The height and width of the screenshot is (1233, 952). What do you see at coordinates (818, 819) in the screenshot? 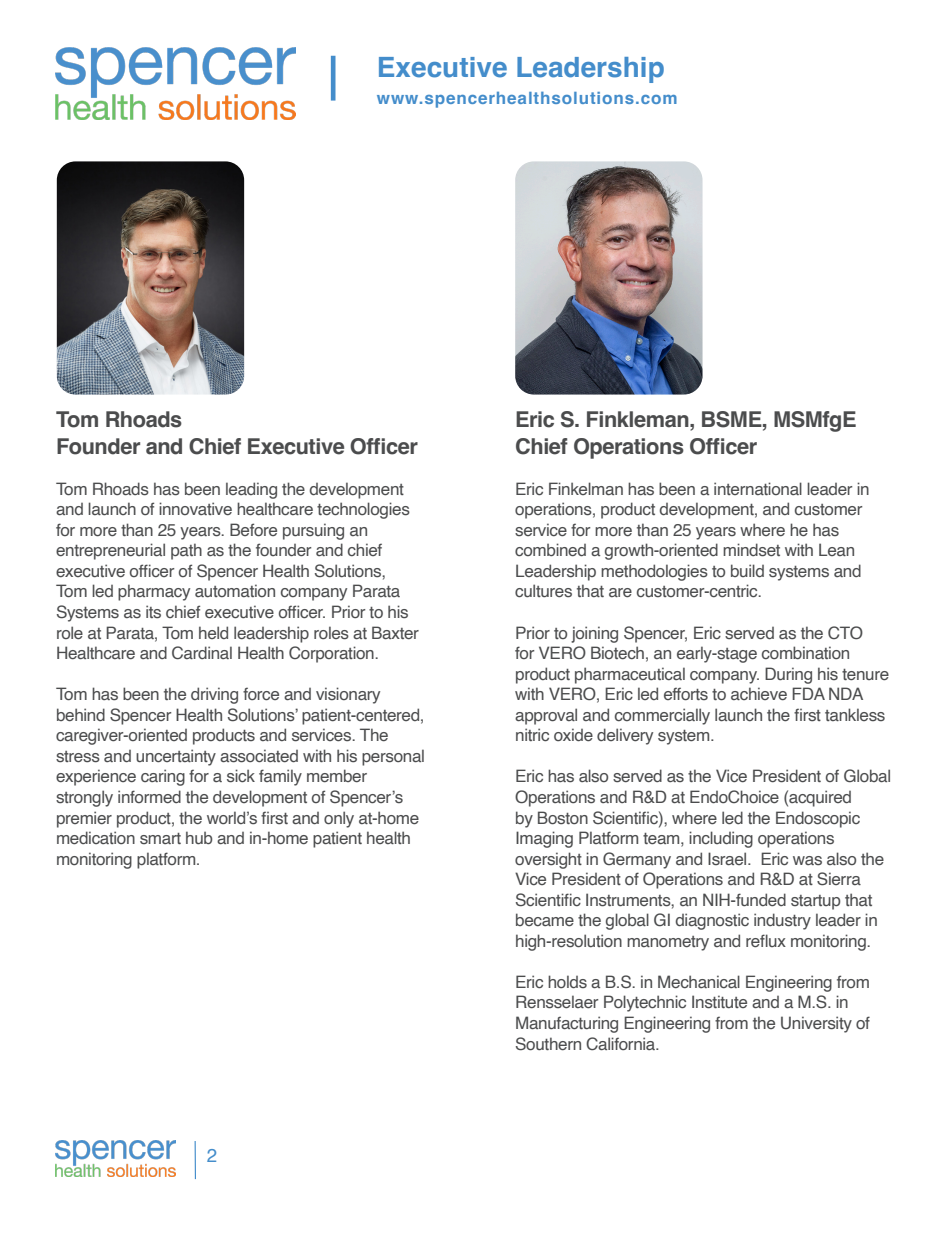
I see `Endoscopic` at bounding box center [818, 819].
